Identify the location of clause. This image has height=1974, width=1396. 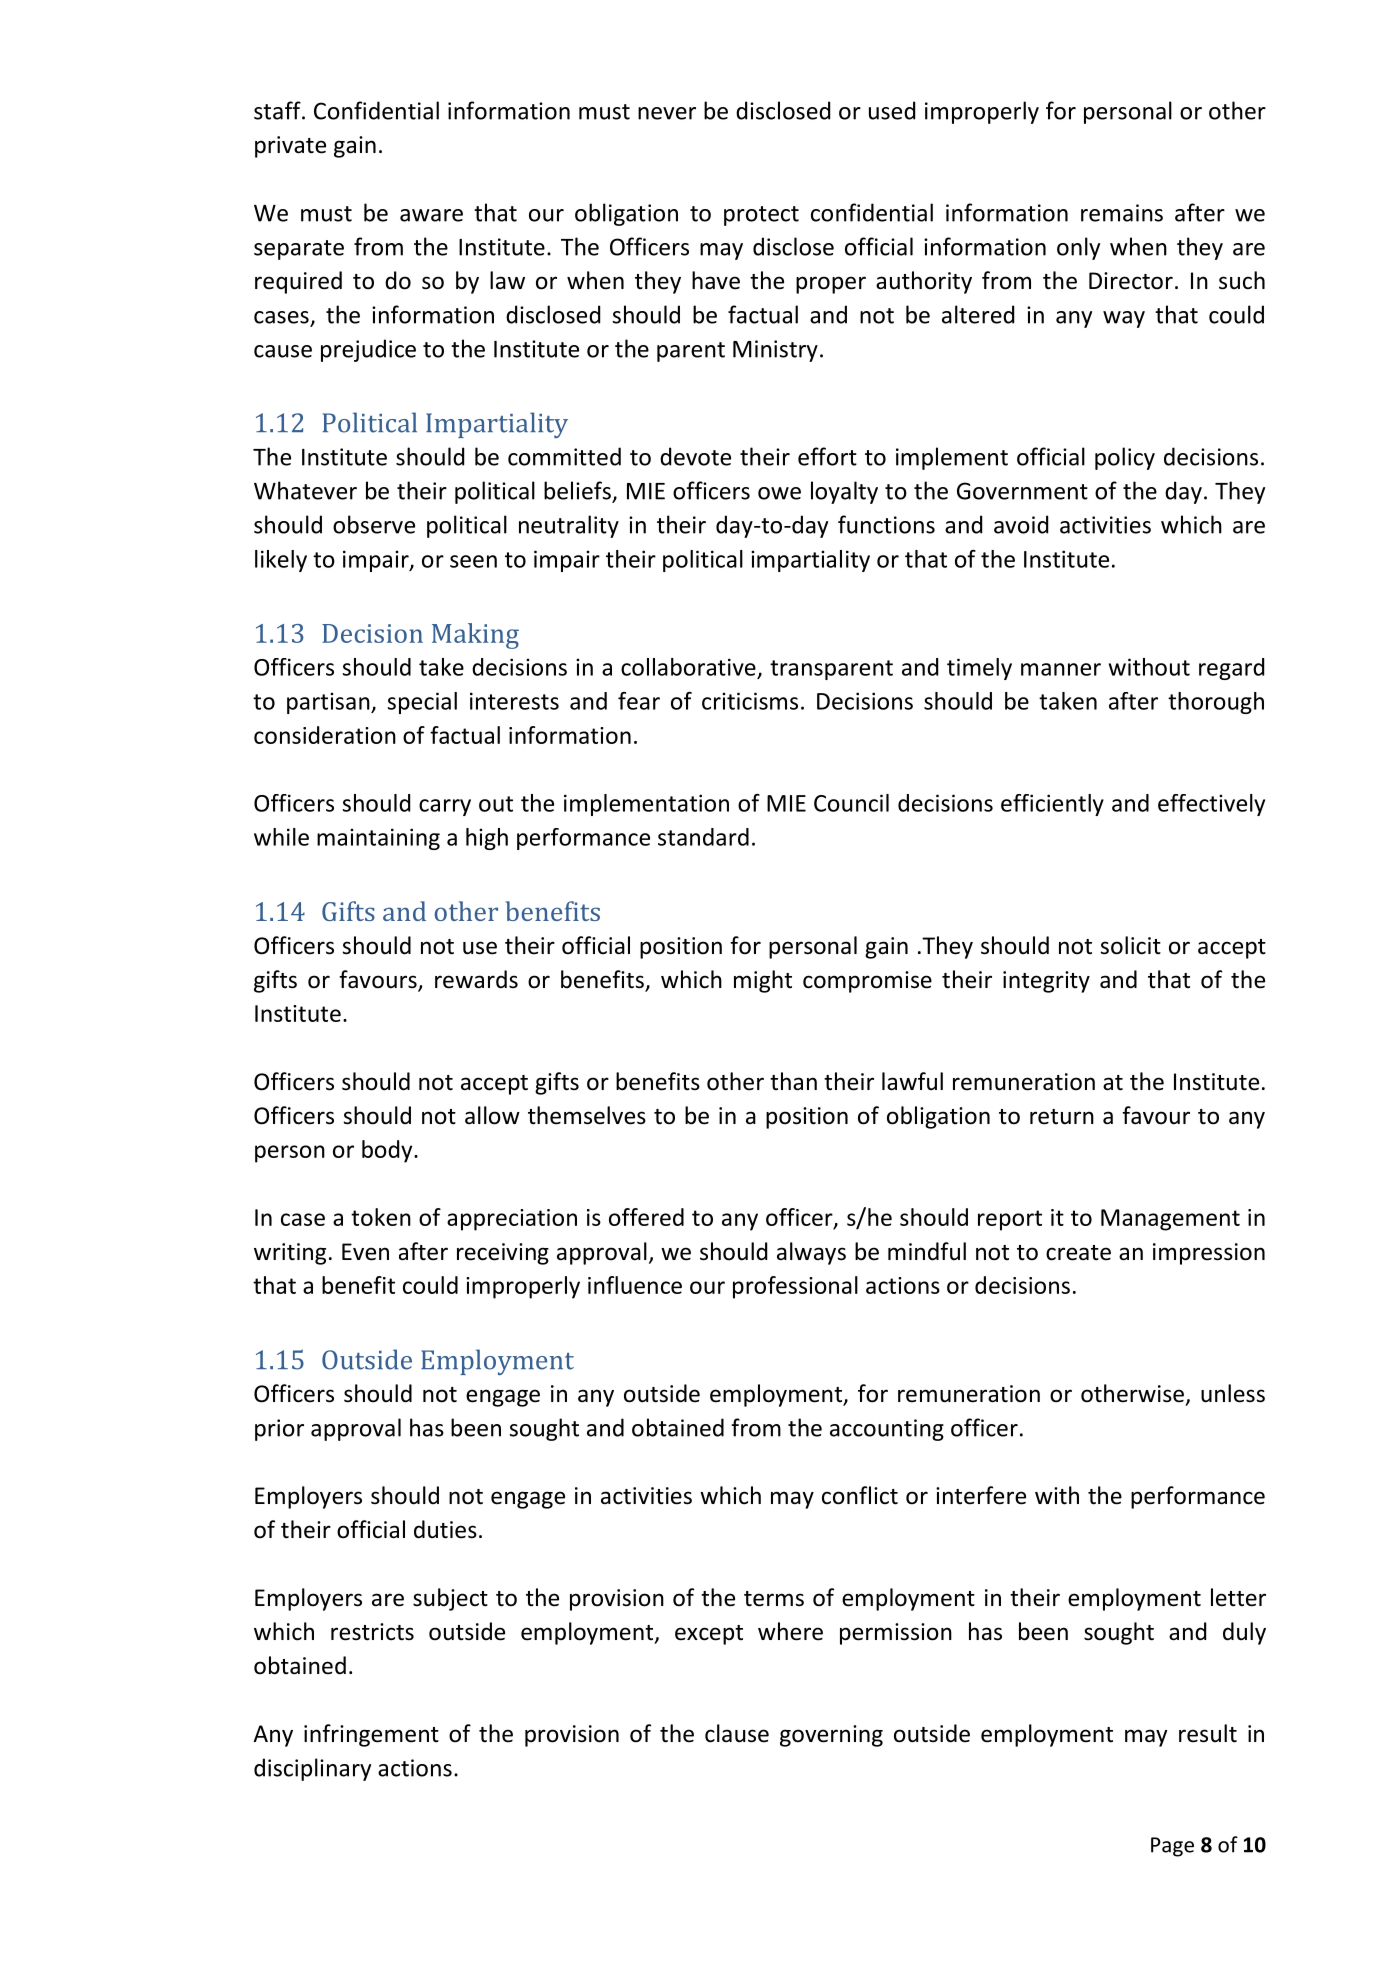
(737, 1733).
